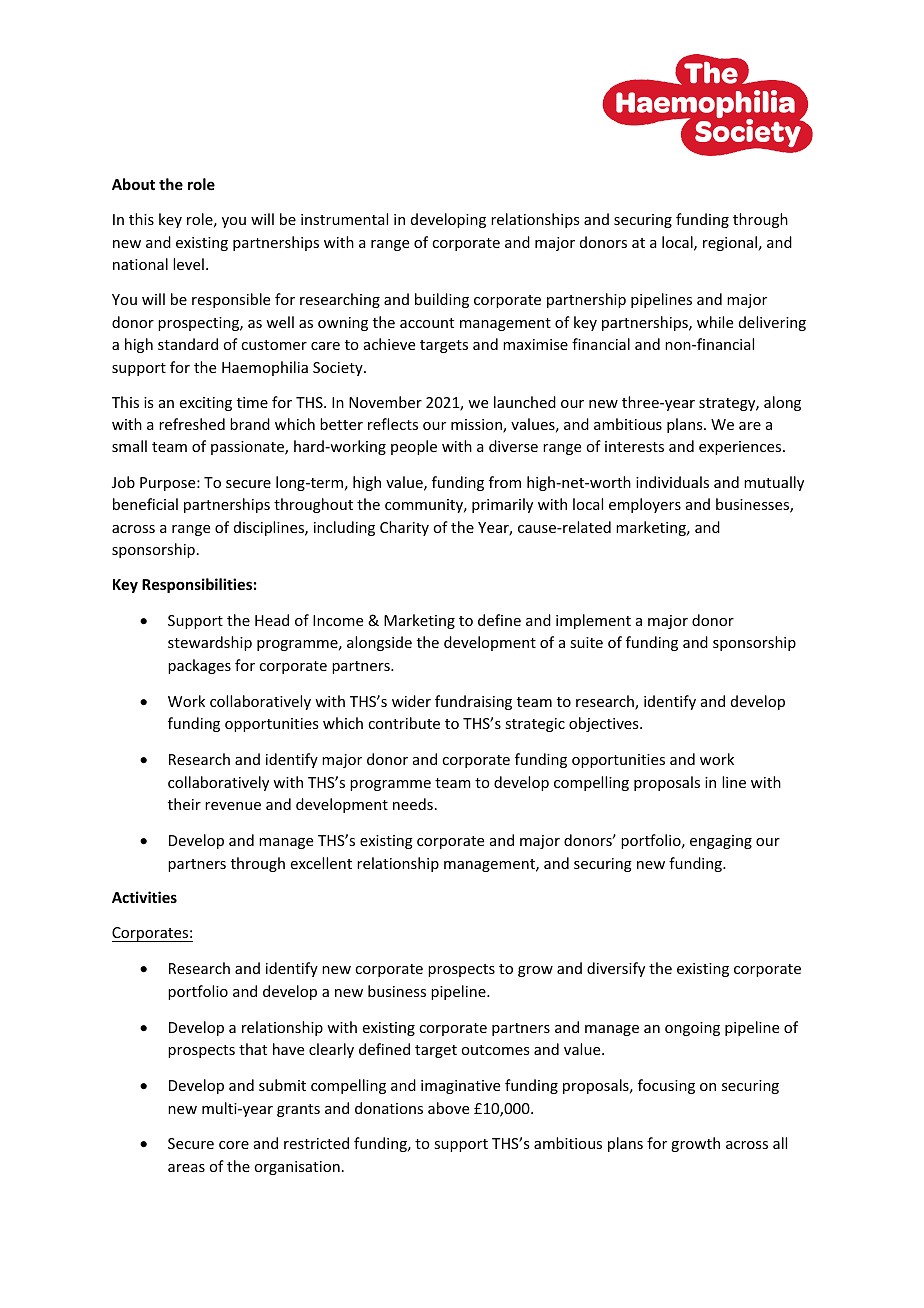  What do you see at coordinates (715, 322) in the image?
I see `while` at bounding box center [715, 322].
